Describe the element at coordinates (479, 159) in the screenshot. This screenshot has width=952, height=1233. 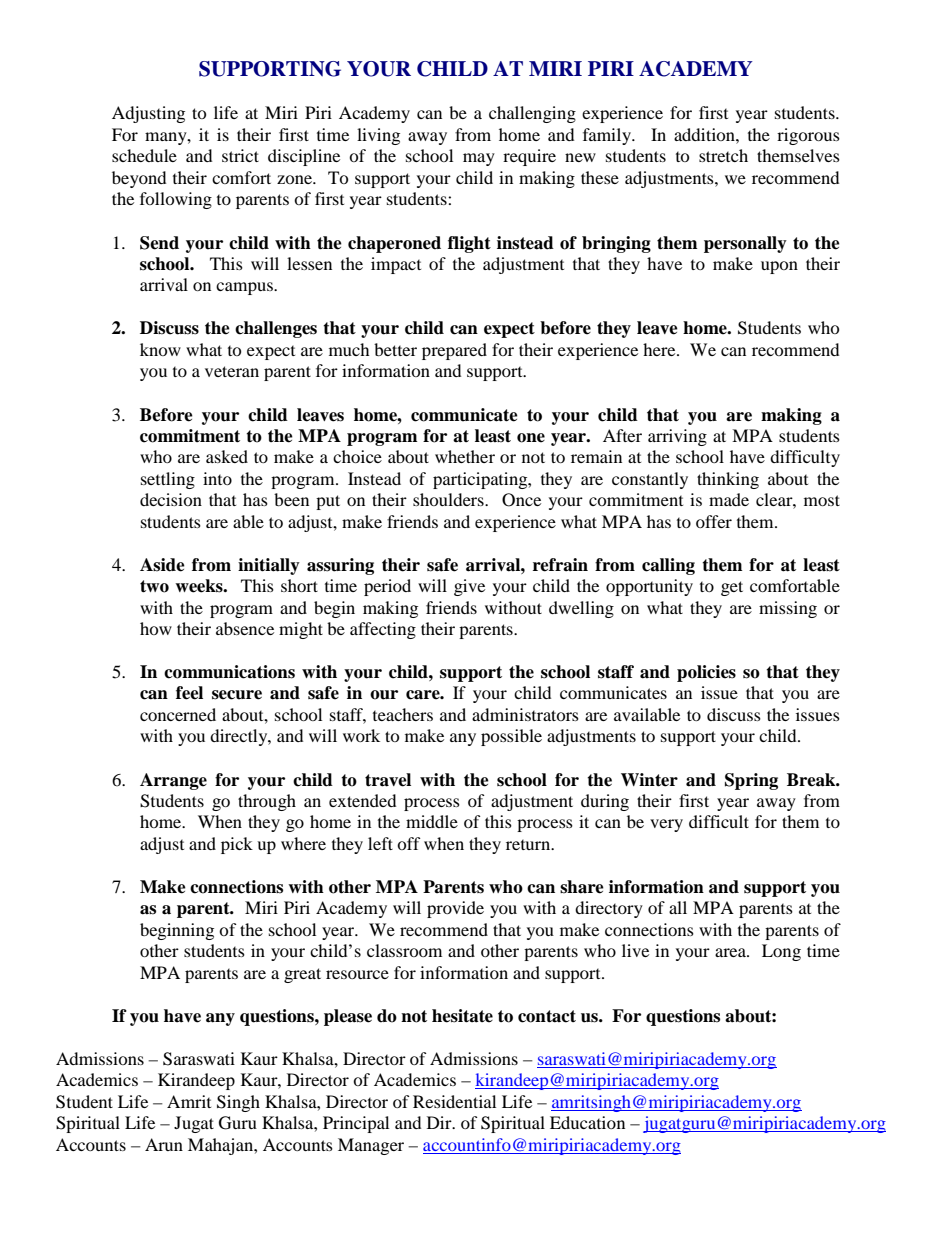
I see `may` at that location.
